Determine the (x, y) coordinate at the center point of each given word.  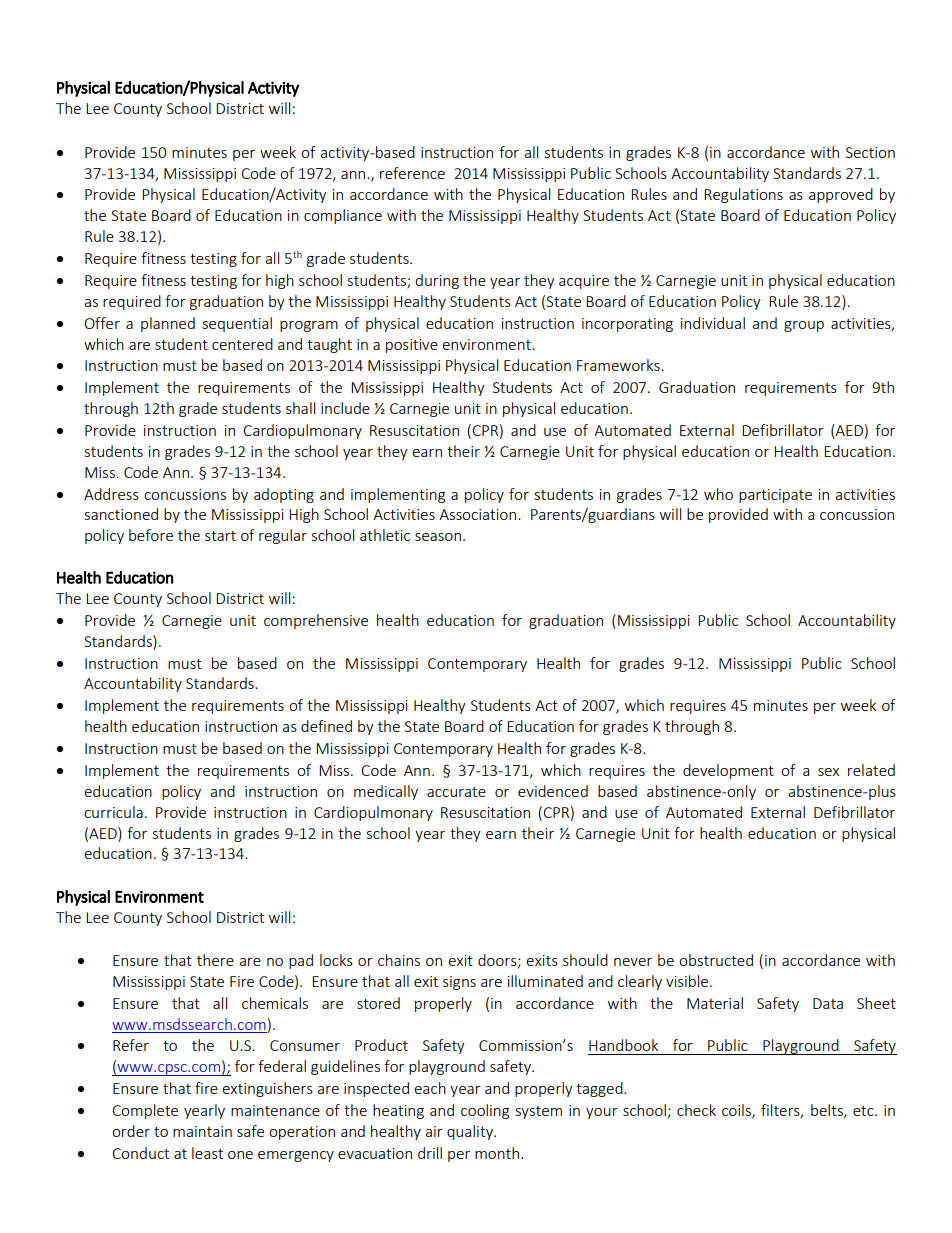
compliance (343, 216)
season (438, 537)
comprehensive (316, 621)
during (437, 281)
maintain (202, 1131)
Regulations (743, 195)
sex (828, 772)
